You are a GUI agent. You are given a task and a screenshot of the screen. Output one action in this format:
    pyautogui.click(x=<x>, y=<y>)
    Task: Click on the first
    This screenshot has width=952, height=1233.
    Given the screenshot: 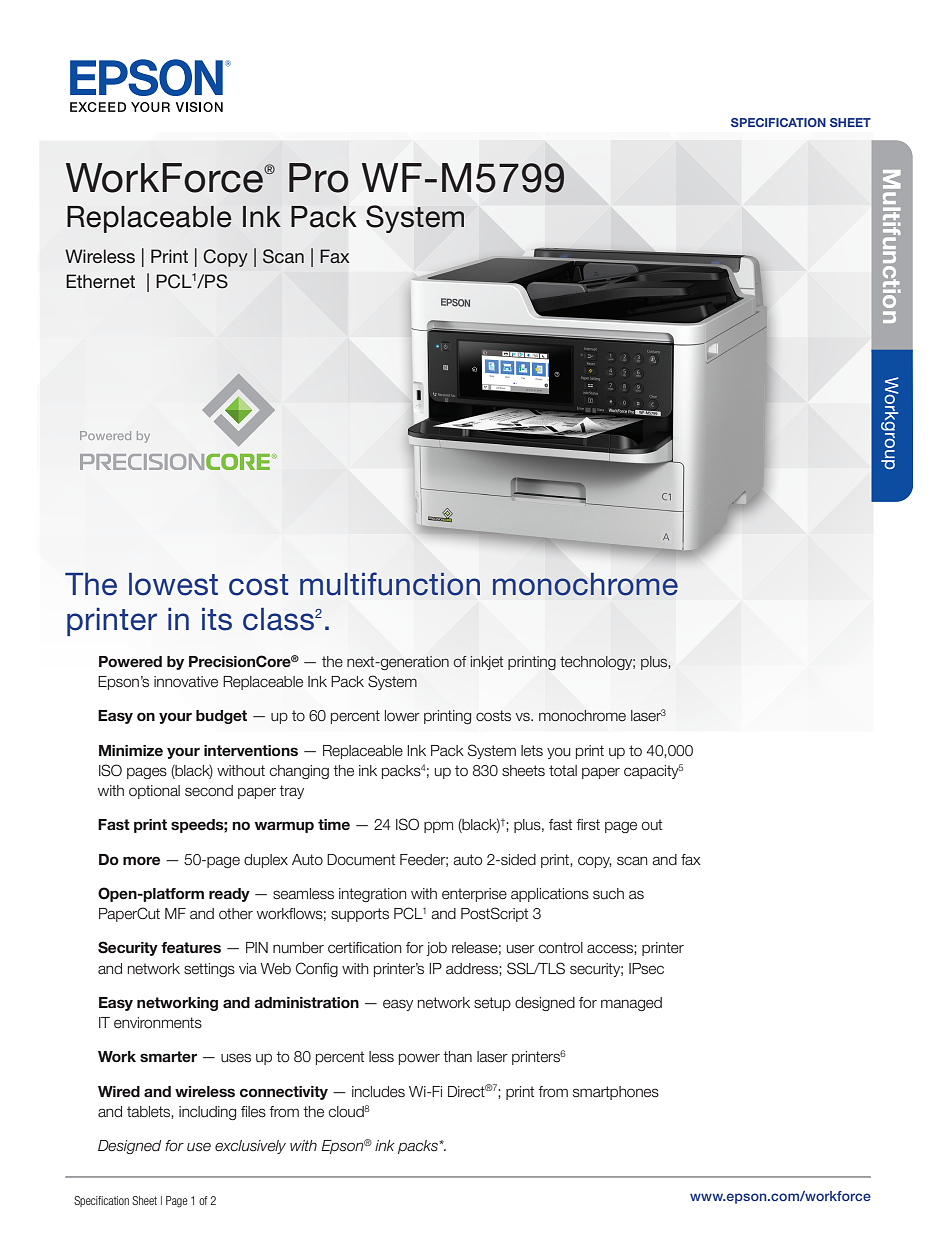 What is the action you would take?
    pyautogui.click(x=588, y=824)
